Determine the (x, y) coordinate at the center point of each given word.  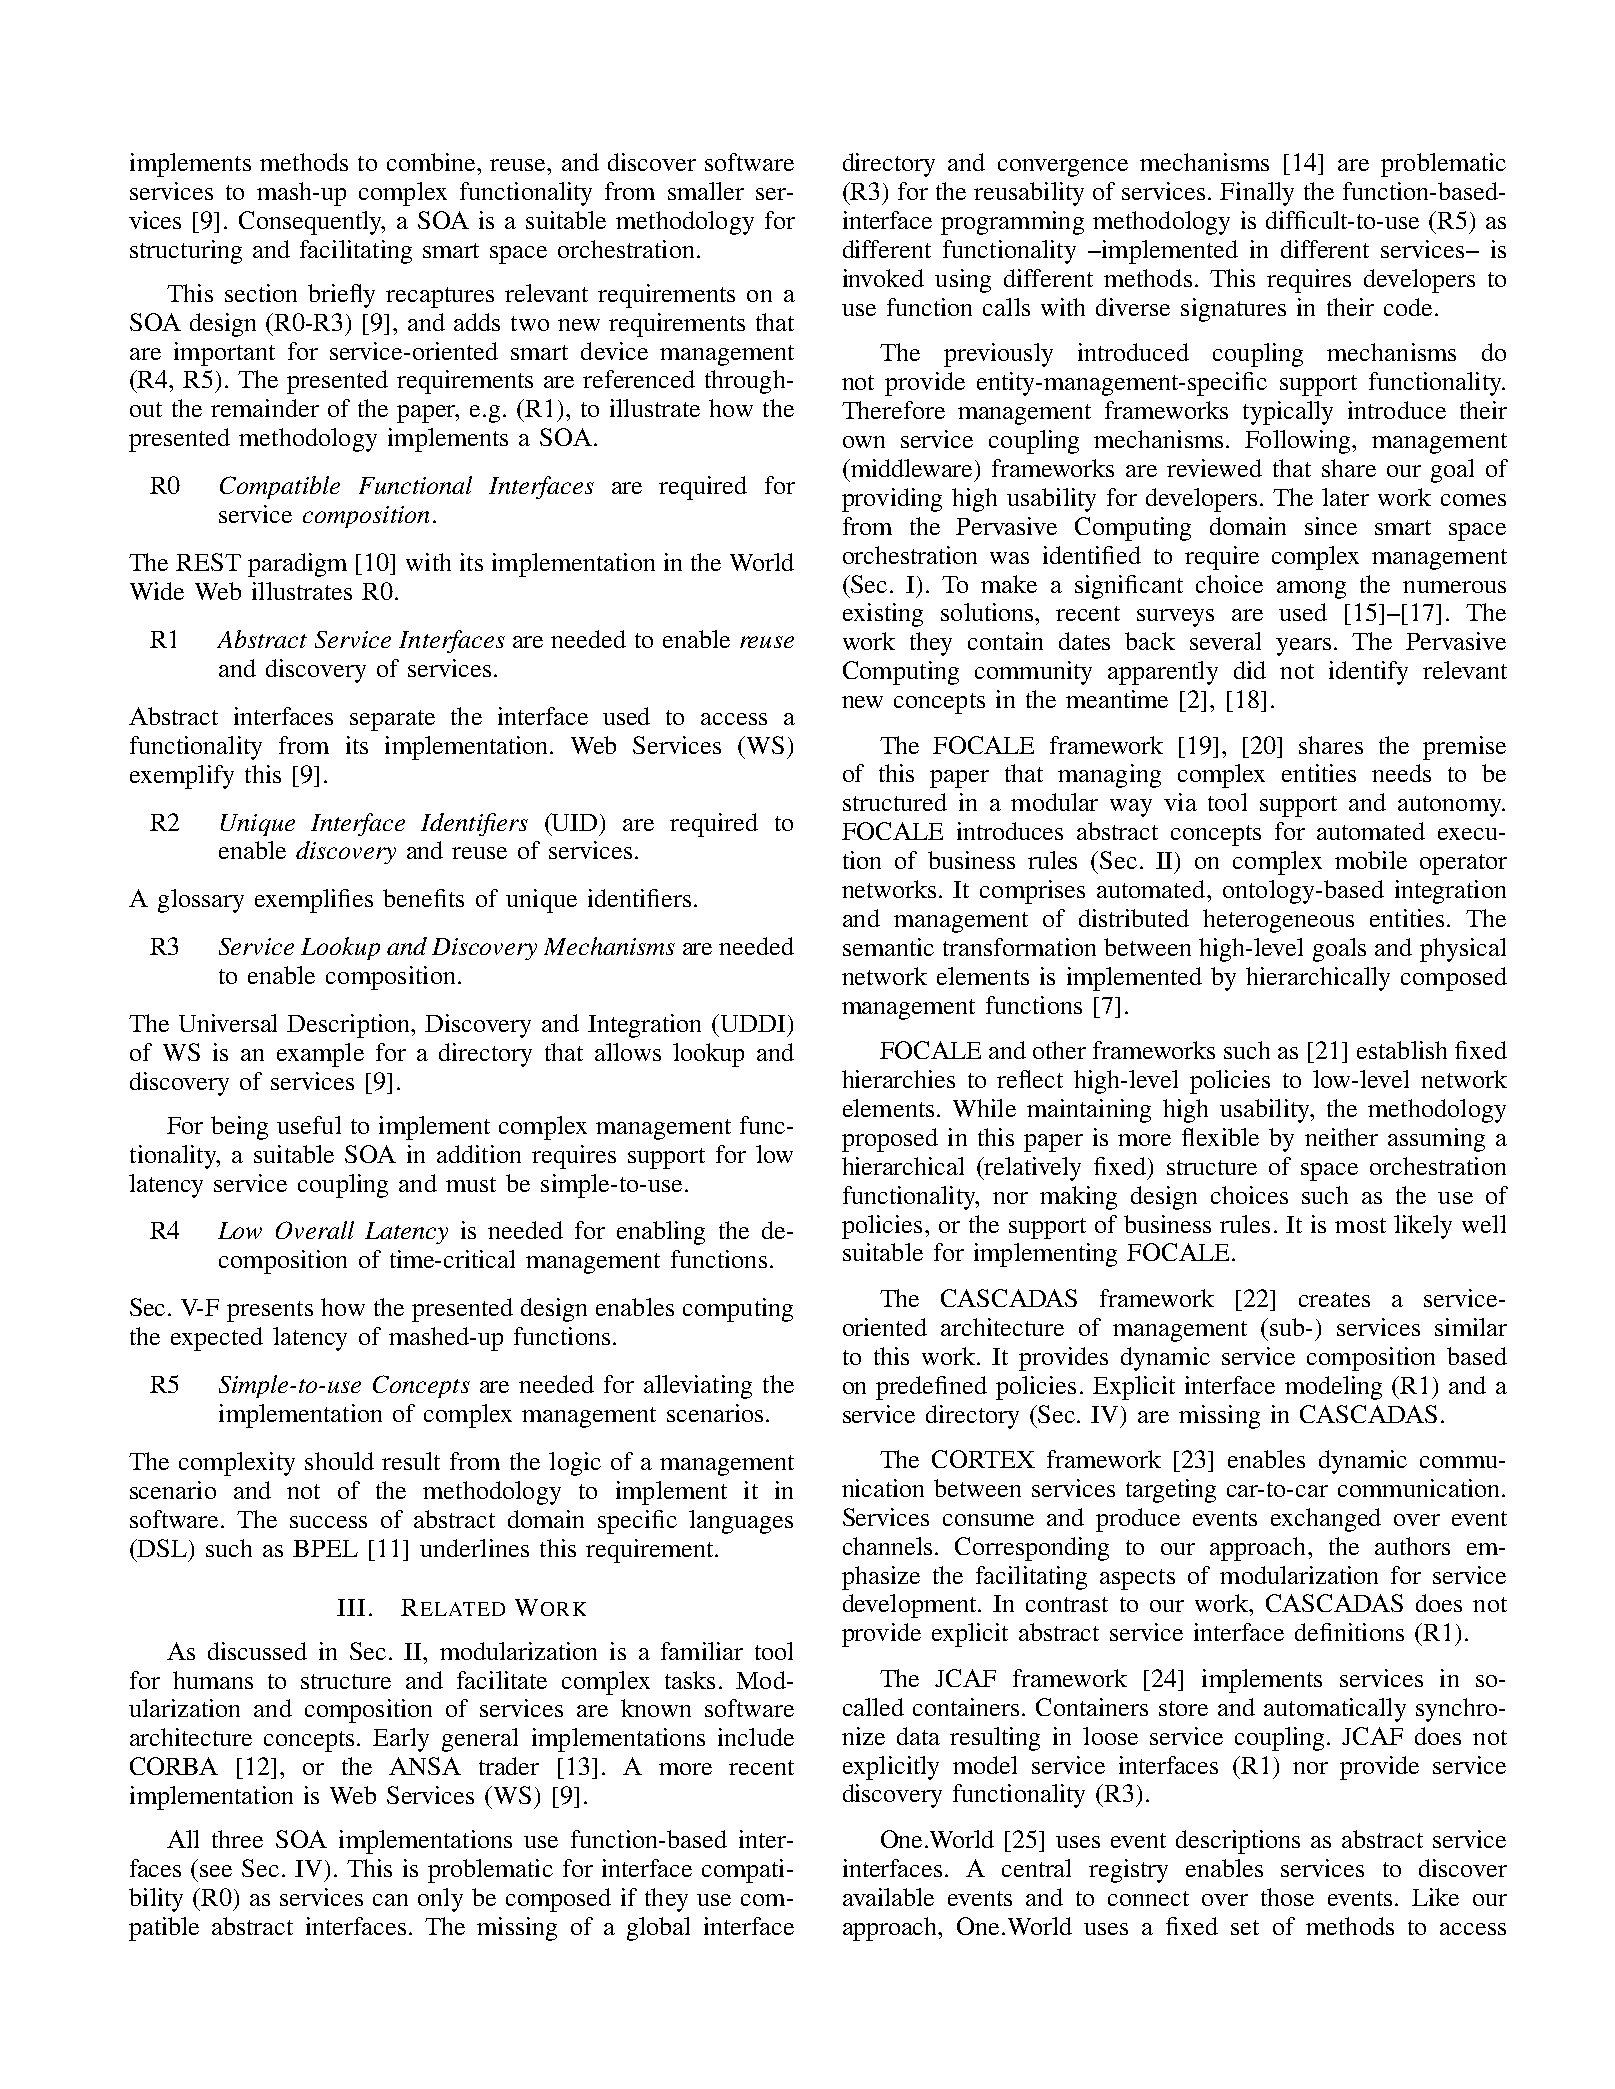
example (320, 1055)
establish (1402, 1050)
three (237, 1839)
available (888, 1897)
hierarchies (898, 1079)
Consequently (312, 223)
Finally (1257, 194)
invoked (883, 278)
